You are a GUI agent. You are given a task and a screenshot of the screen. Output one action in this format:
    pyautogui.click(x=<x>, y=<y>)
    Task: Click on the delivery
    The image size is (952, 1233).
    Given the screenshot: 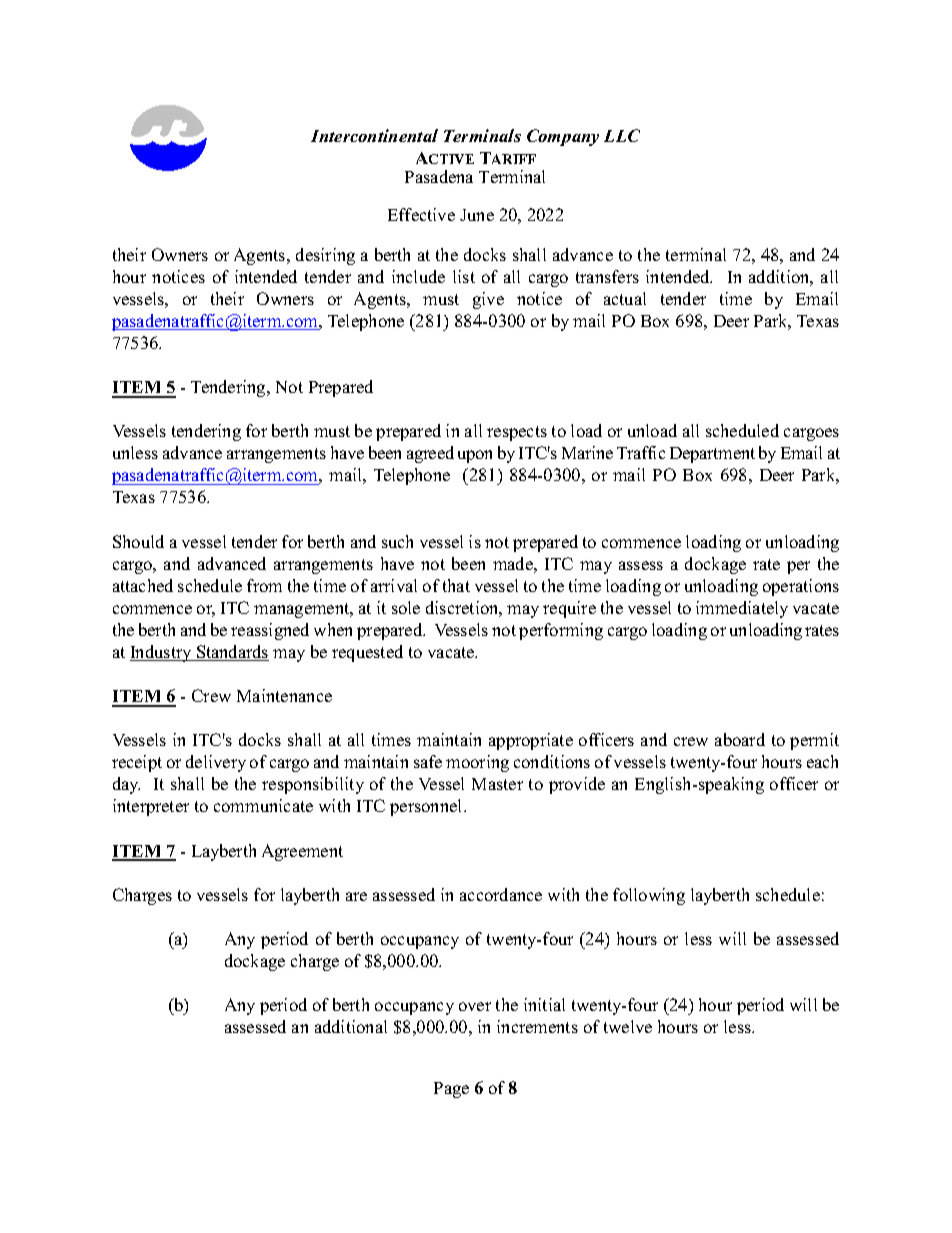 What is the action you would take?
    pyautogui.click(x=216, y=763)
